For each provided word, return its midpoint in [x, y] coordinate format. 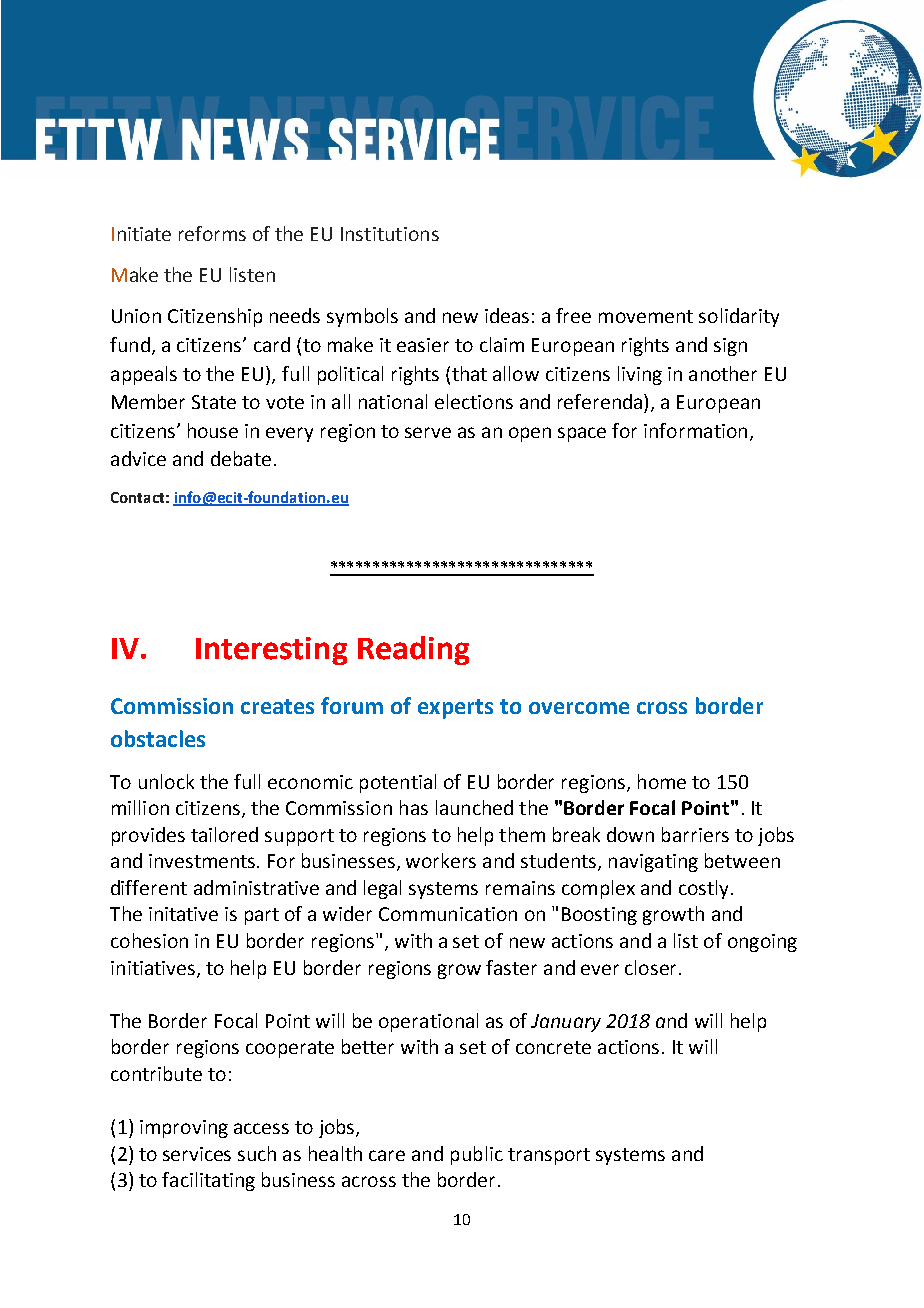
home [662, 781]
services [197, 1154]
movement [646, 316]
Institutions [390, 234]
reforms [212, 233]
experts [455, 709]
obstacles [158, 738]
